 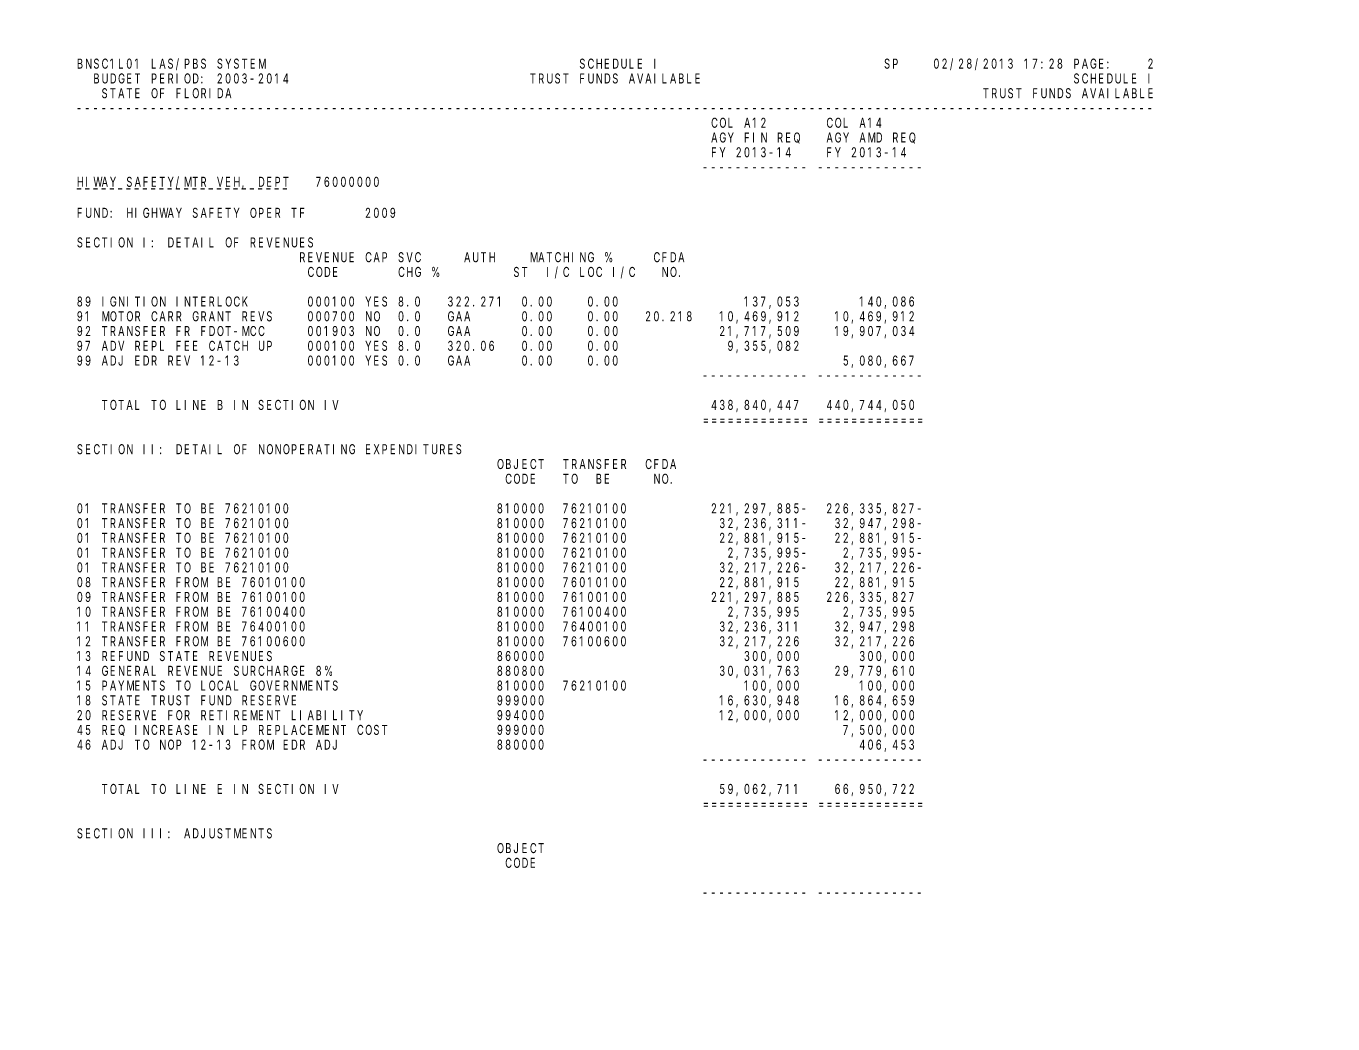 What do you see at coordinates (228, 833) in the screenshot?
I see `ADJUSTMENTS` at bounding box center [228, 833].
